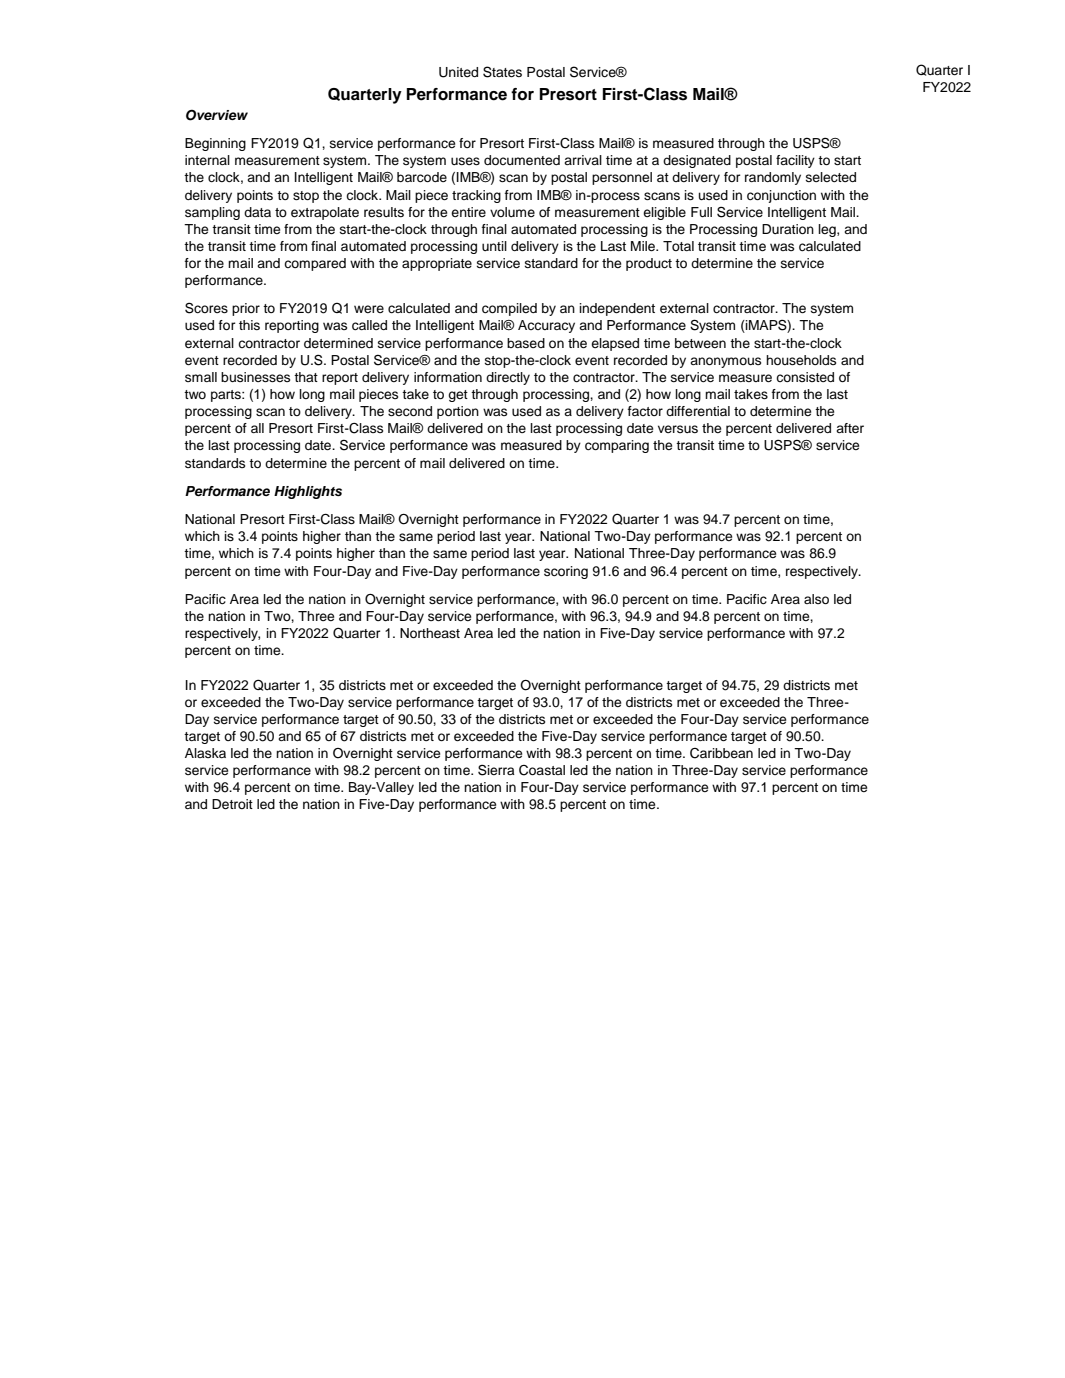 The image size is (1065, 1378). I want to click on Overview, so click(217, 115).
